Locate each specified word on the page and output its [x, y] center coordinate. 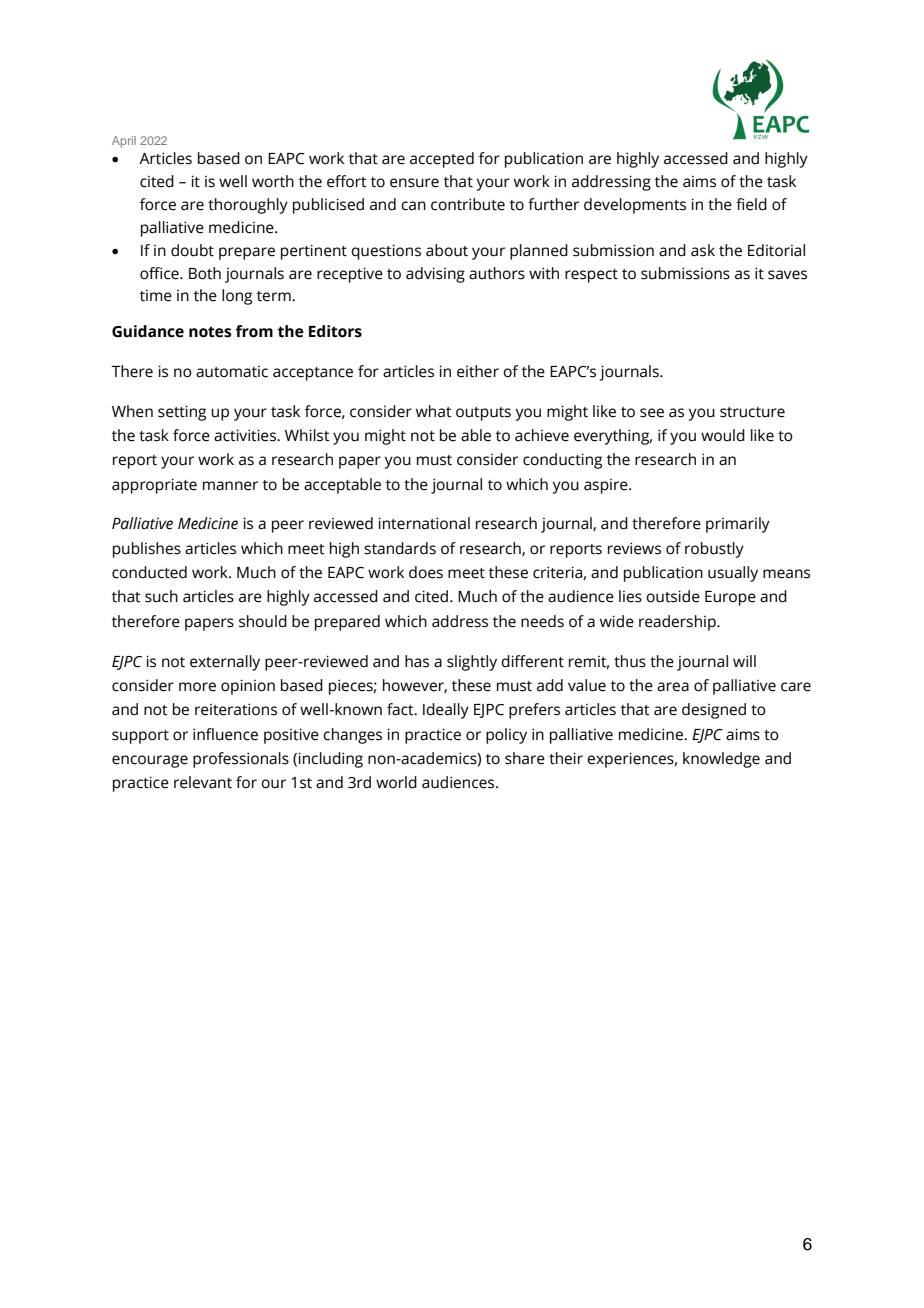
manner [230, 486]
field [751, 204]
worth [273, 181]
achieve [542, 435]
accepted [442, 160]
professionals [241, 760]
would [723, 435]
